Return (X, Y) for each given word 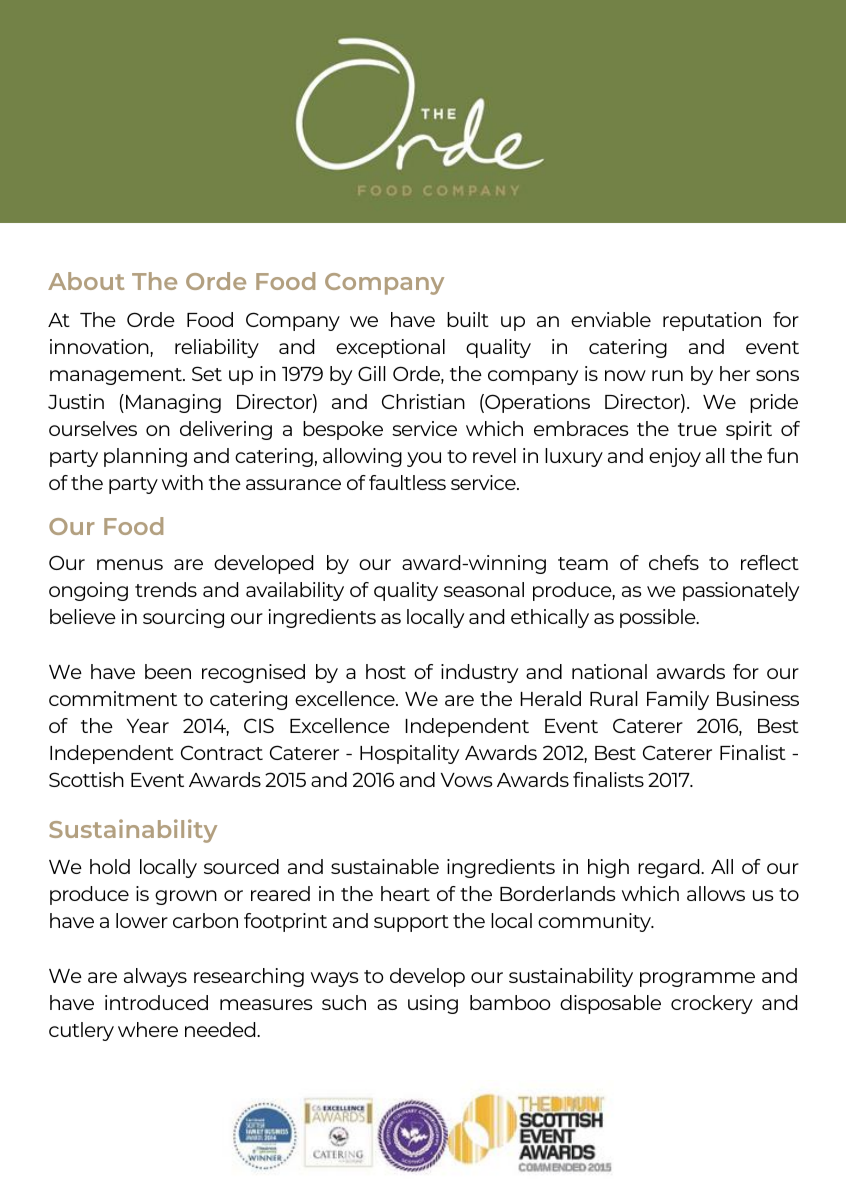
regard (670, 868)
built (468, 319)
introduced (156, 1002)
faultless (407, 482)
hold (110, 866)
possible (659, 618)
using (433, 1004)
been (168, 671)
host (386, 671)
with (182, 482)
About (86, 281)
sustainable (385, 866)
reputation (712, 321)
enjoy (675, 457)
